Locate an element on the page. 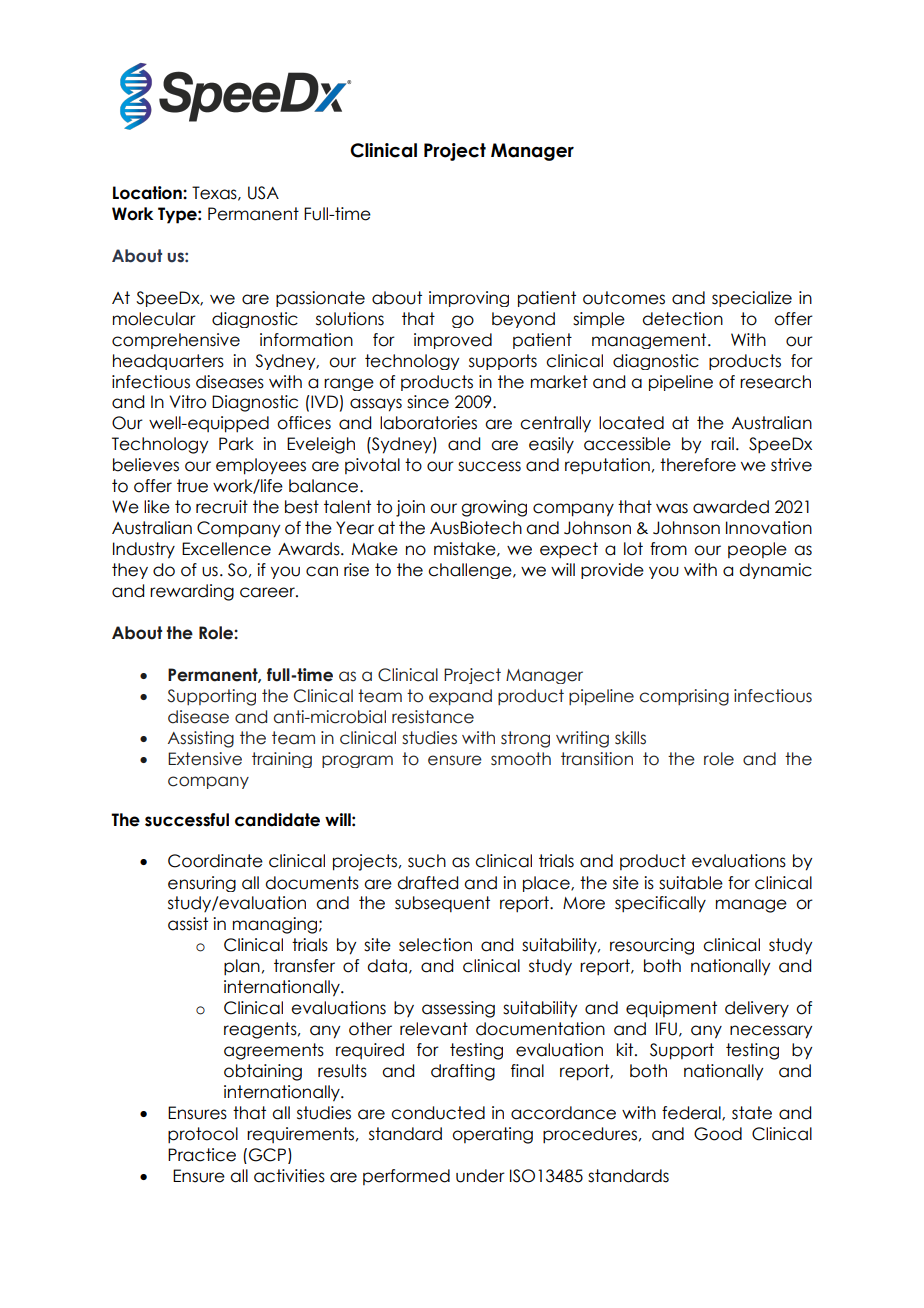  Good is located at coordinates (718, 1134).
